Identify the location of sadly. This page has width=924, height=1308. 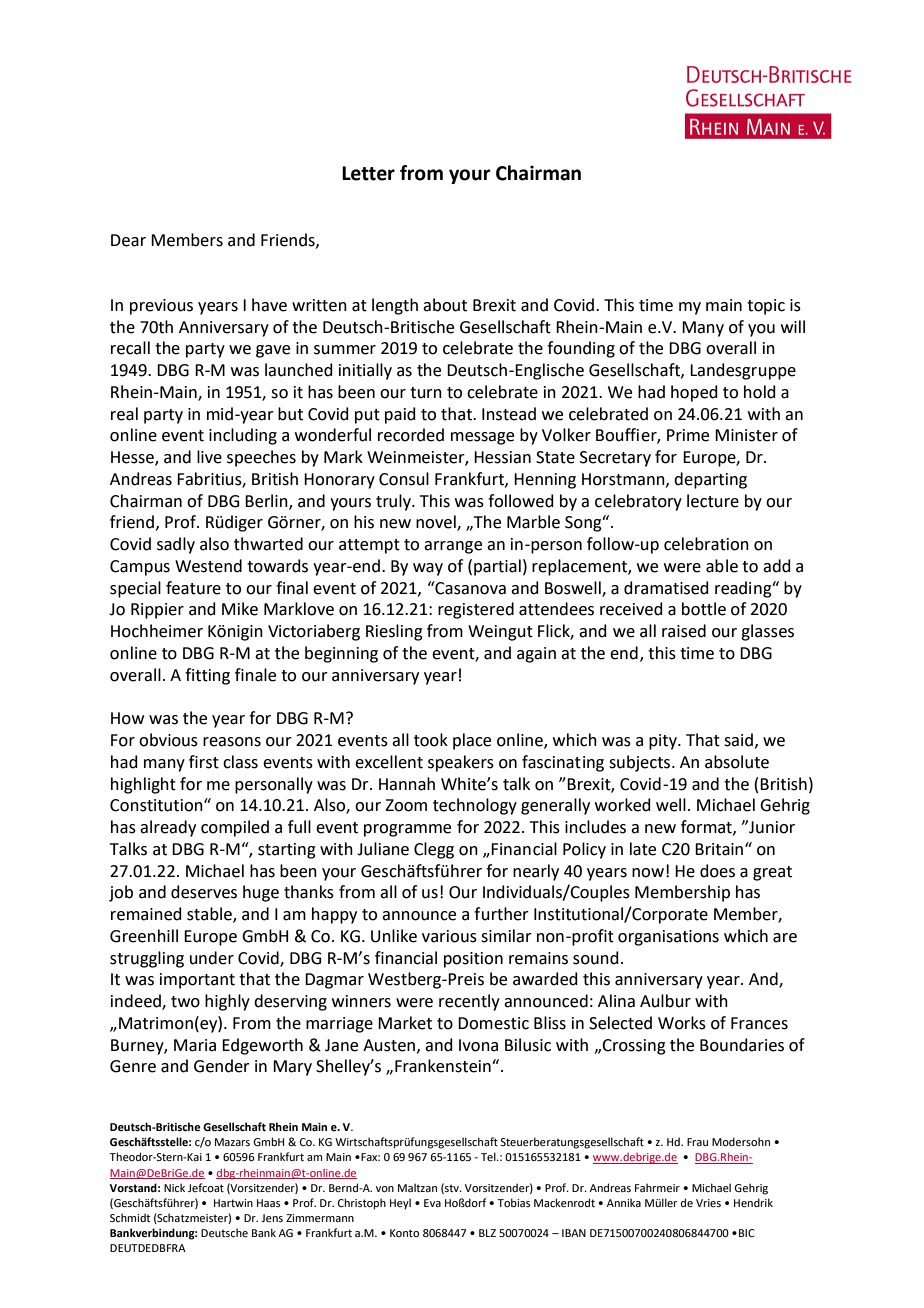
(176, 545).
